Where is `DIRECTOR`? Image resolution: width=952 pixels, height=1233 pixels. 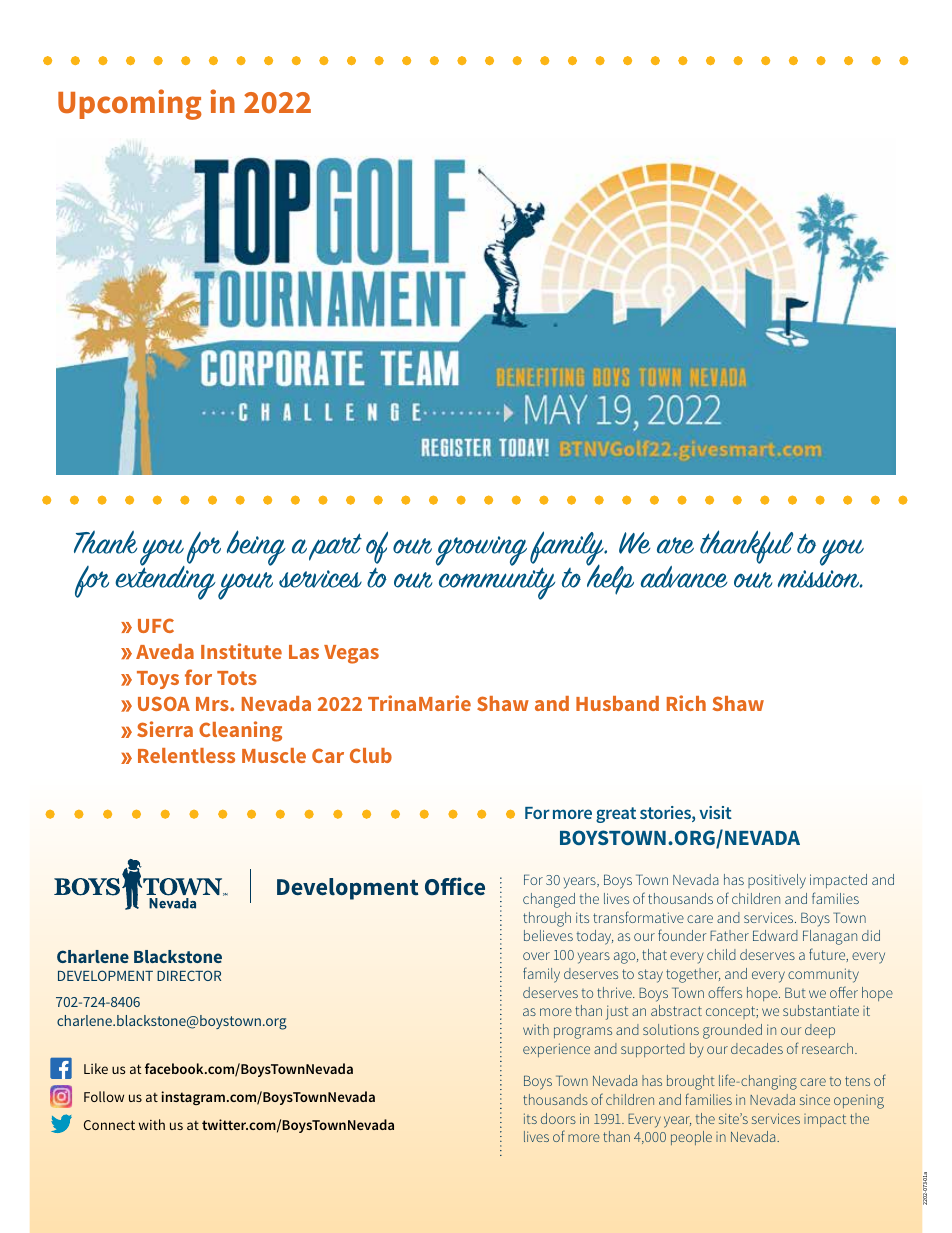
DIRECTOR is located at coordinates (189, 975).
